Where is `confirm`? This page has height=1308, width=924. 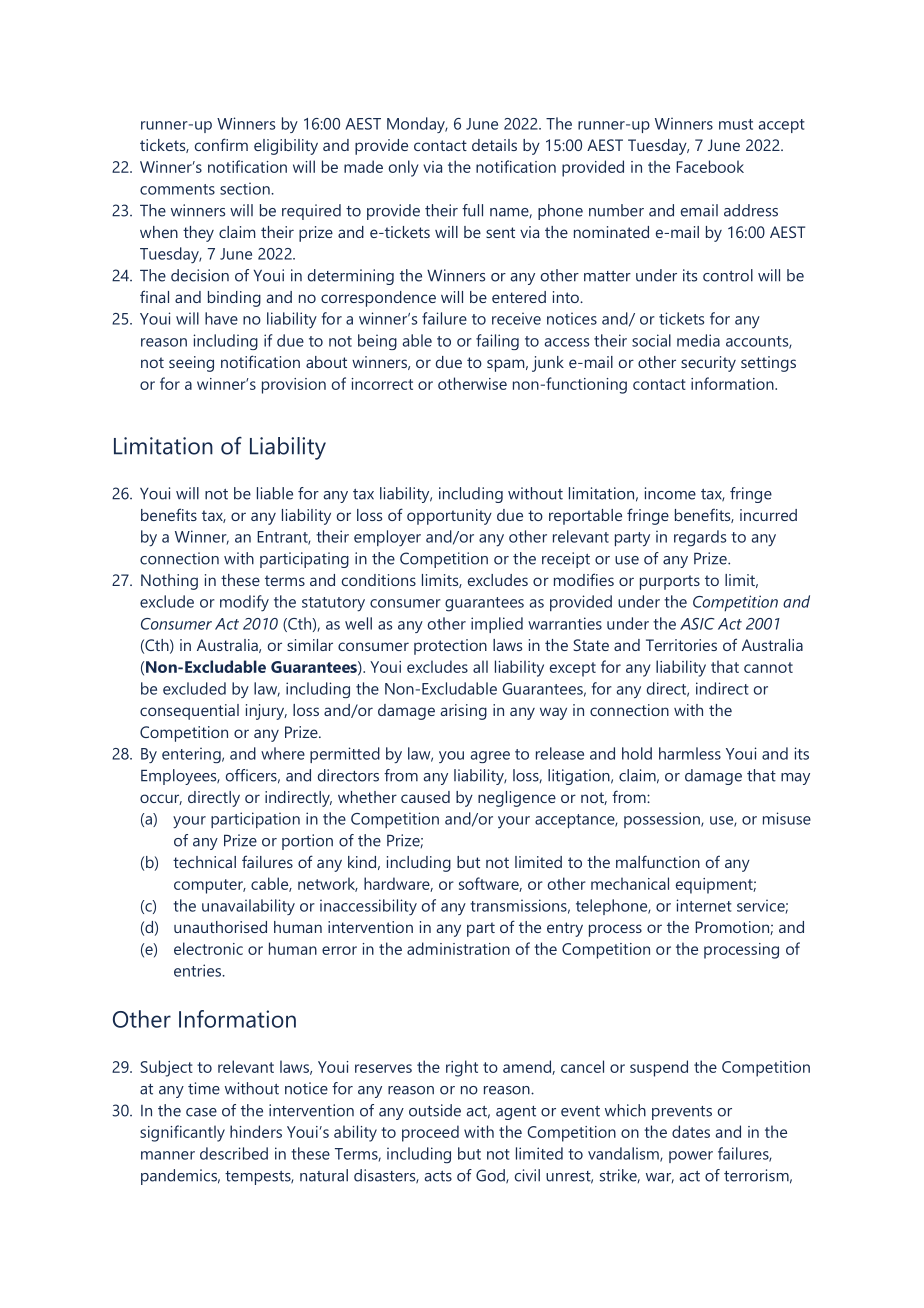 confirm is located at coordinates (221, 144).
